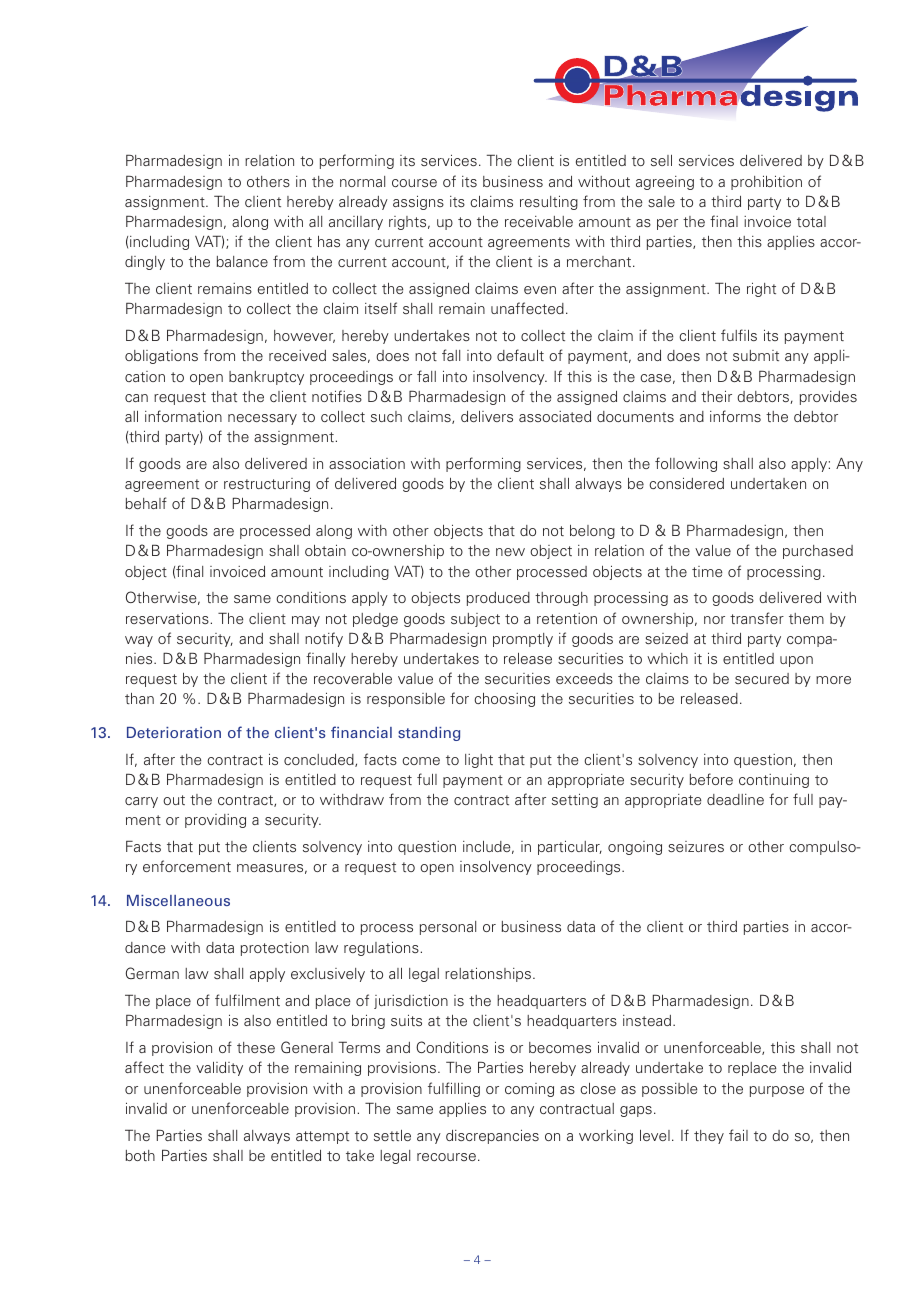 Image resolution: width=924 pixels, height=1308 pixels. I want to click on validity, so click(219, 1069).
